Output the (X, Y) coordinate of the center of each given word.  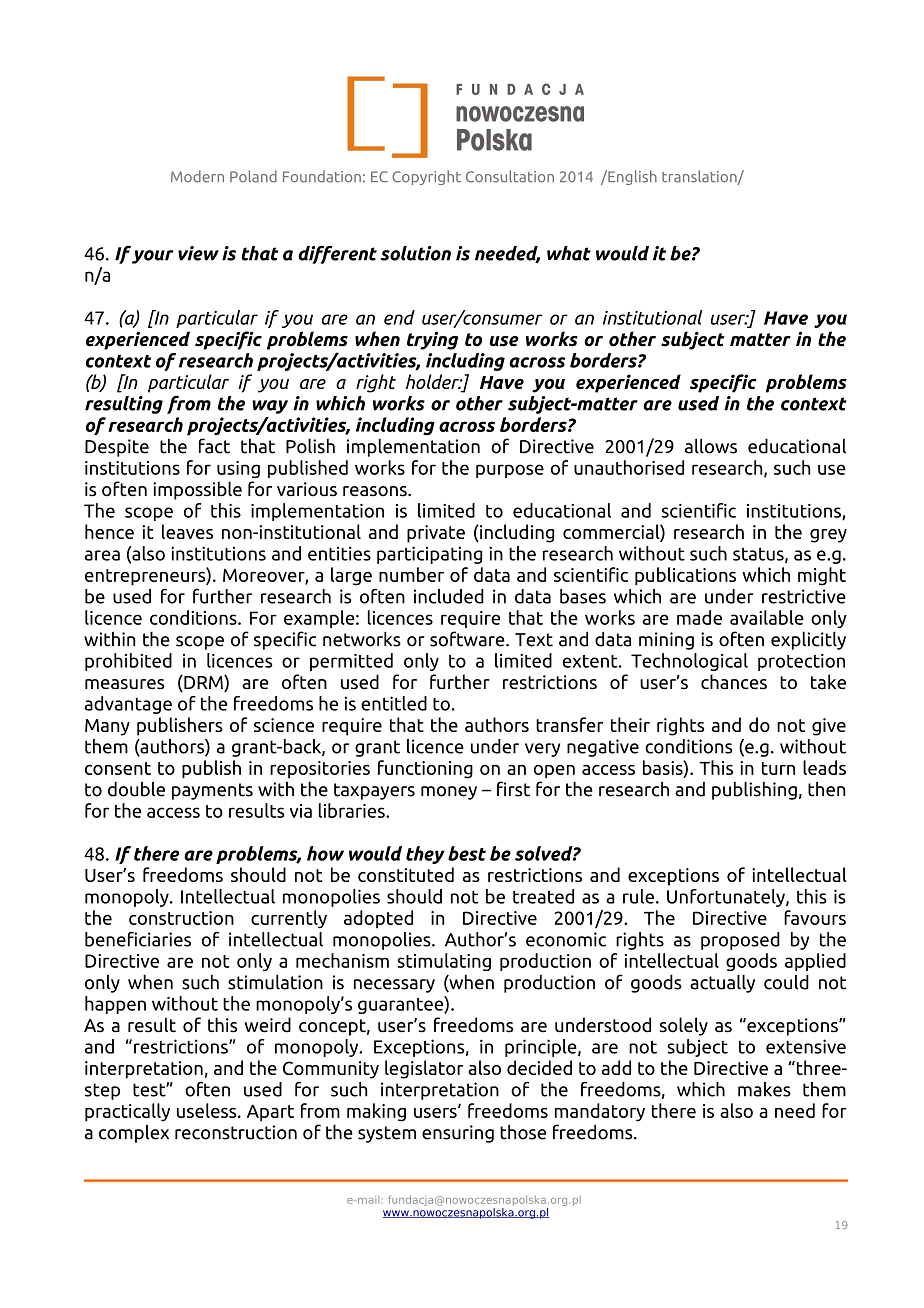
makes (764, 1089)
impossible (197, 490)
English (631, 177)
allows (711, 446)
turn (778, 768)
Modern (197, 176)
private (436, 534)
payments (212, 791)
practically (127, 1112)
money (449, 793)
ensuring (458, 1134)
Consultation (510, 176)
